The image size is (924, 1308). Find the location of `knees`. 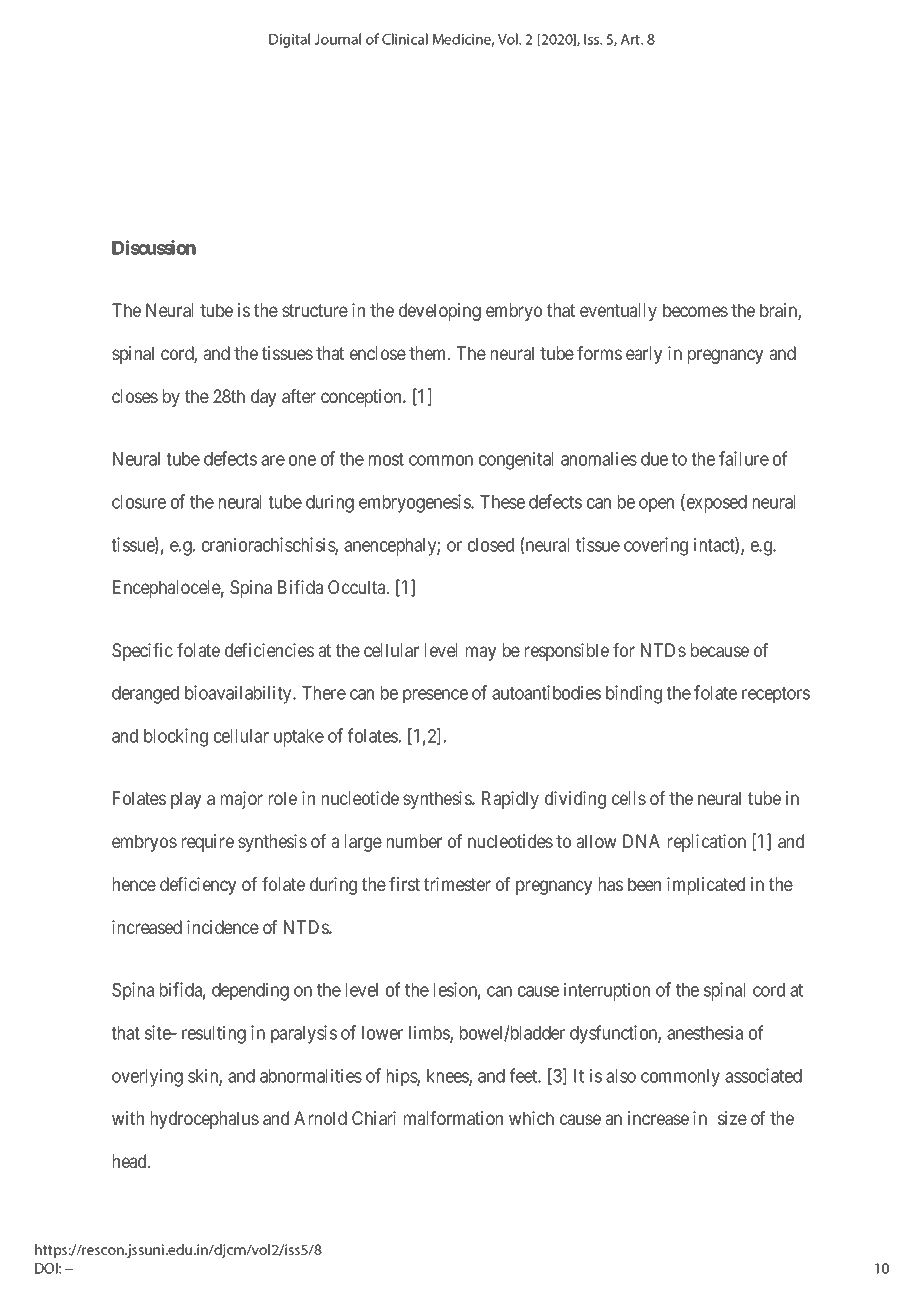

knees is located at coordinates (448, 1077).
